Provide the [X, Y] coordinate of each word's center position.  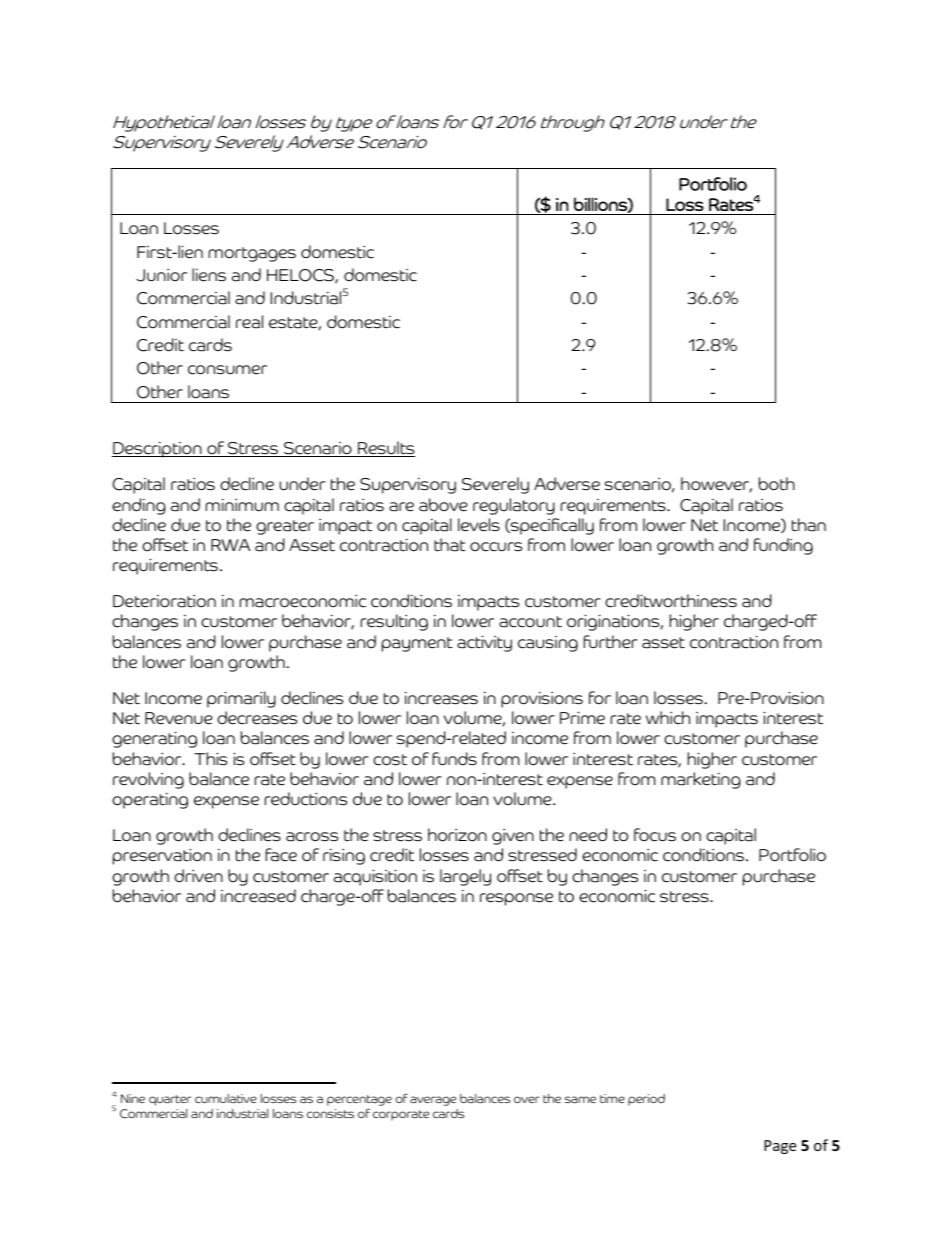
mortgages [252, 254]
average [433, 1101]
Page [780, 1147]
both [777, 484]
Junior [161, 275]
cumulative [226, 1098]
